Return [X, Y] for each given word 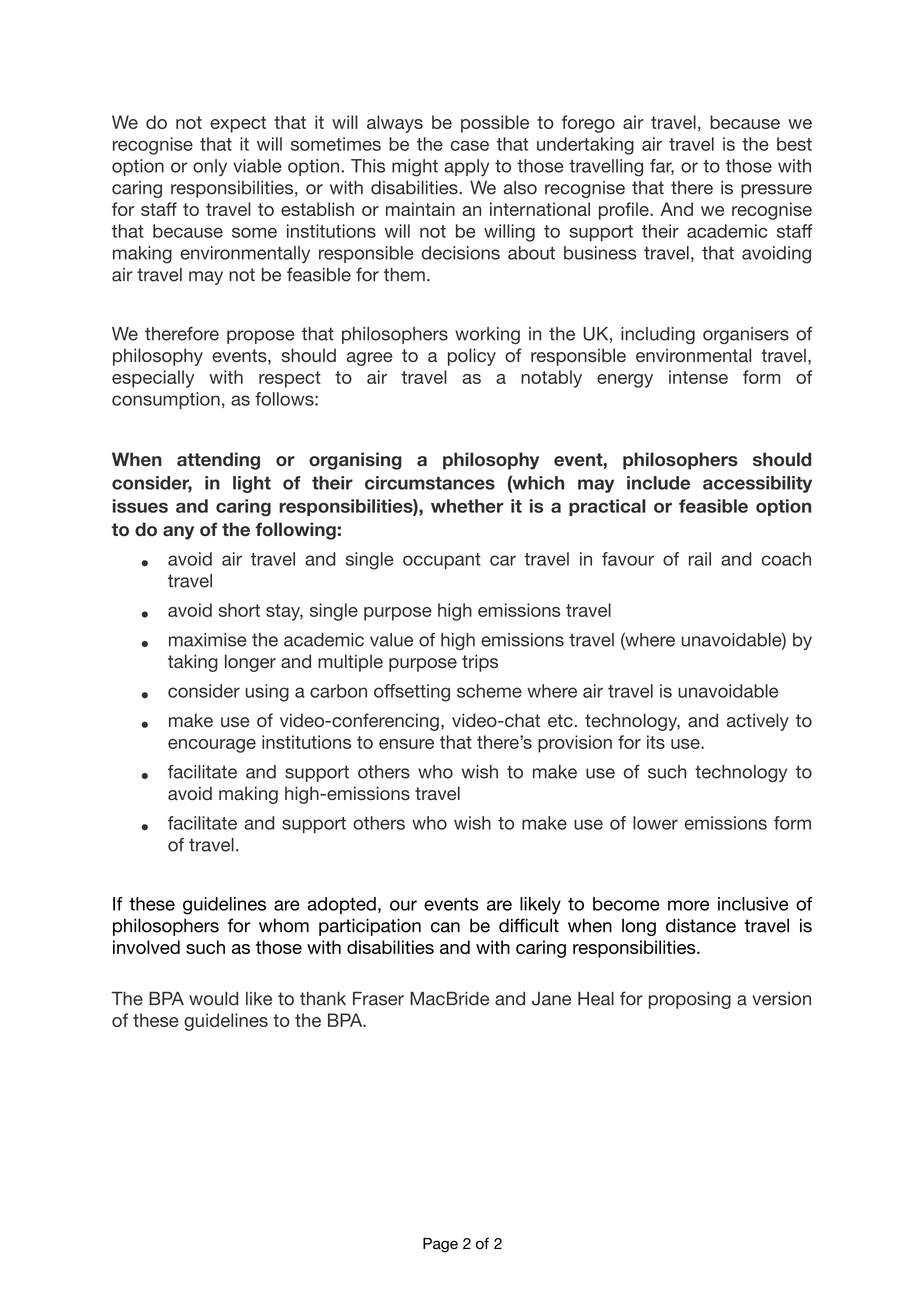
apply [466, 168]
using [267, 693]
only [210, 168]
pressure [776, 191]
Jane [551, 999]
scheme [489, 691]
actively [758, 722]
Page [440, 1245]
